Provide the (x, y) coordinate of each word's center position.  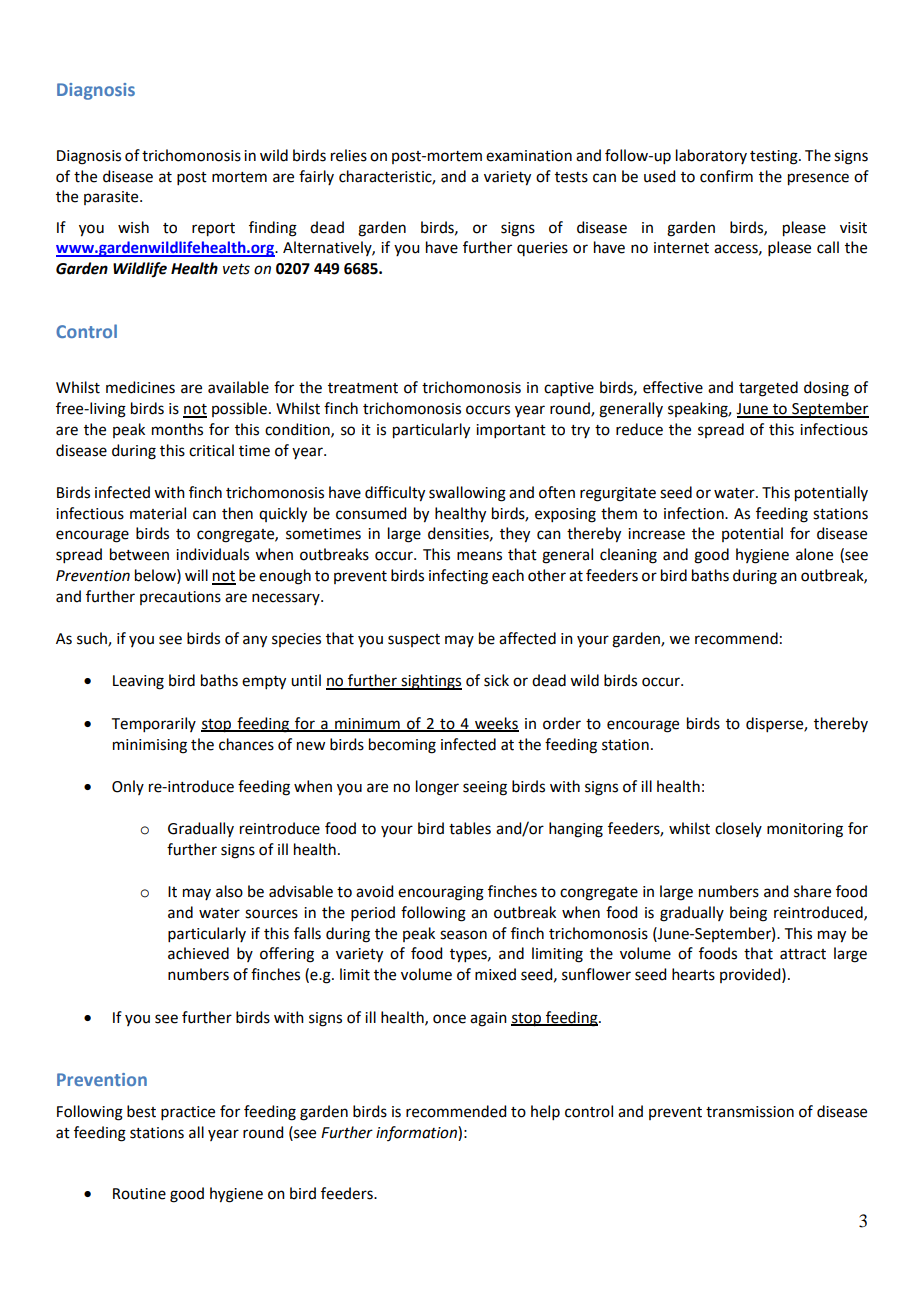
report (213, 230)
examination (529, 156)
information (417, 1133)
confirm (726, 176)
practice (188, 1113)
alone (814, 554)
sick (496, 680)
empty (264, 683)
